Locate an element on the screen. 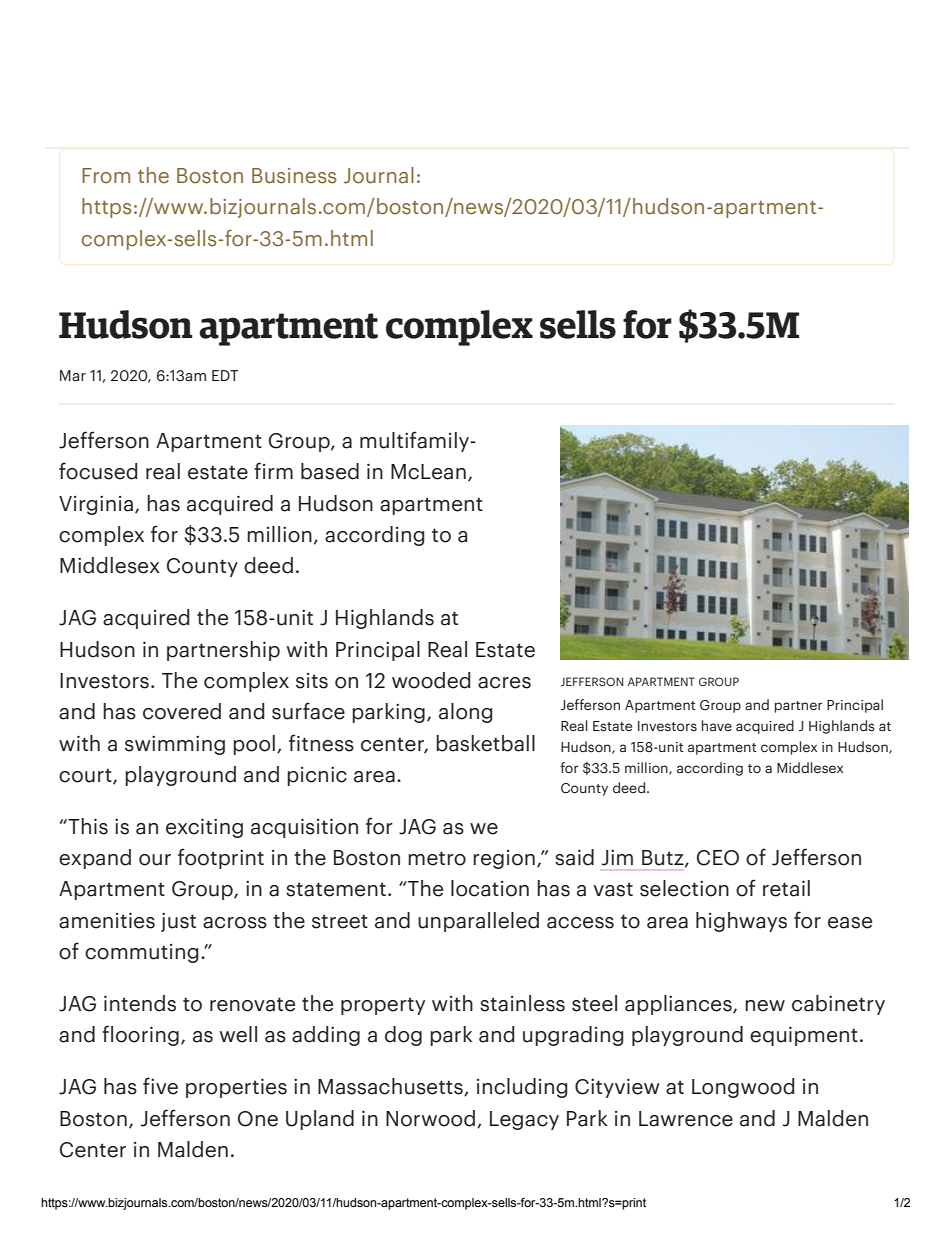 The height and width of the screenshot is (1233, 952). From is located at coordinates (106, 176).
